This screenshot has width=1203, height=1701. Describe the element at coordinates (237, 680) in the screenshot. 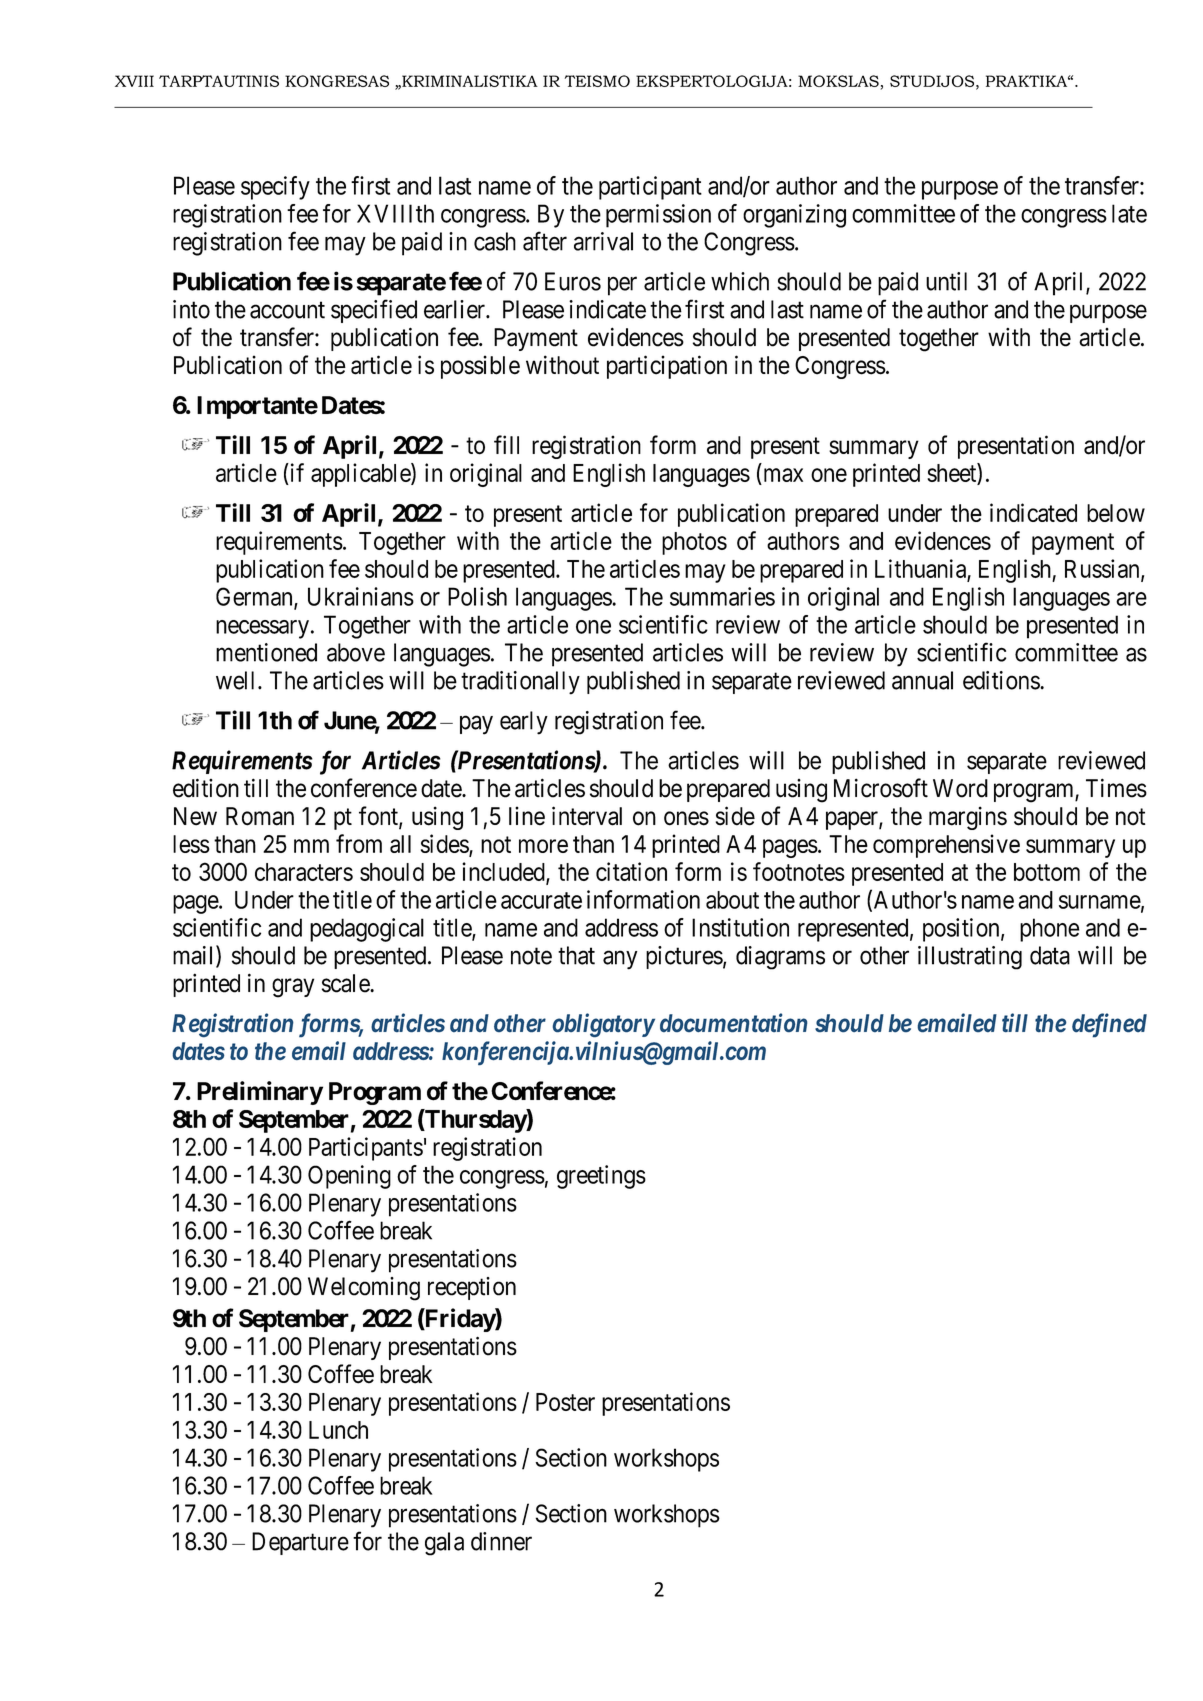

I see `well` at that location.
